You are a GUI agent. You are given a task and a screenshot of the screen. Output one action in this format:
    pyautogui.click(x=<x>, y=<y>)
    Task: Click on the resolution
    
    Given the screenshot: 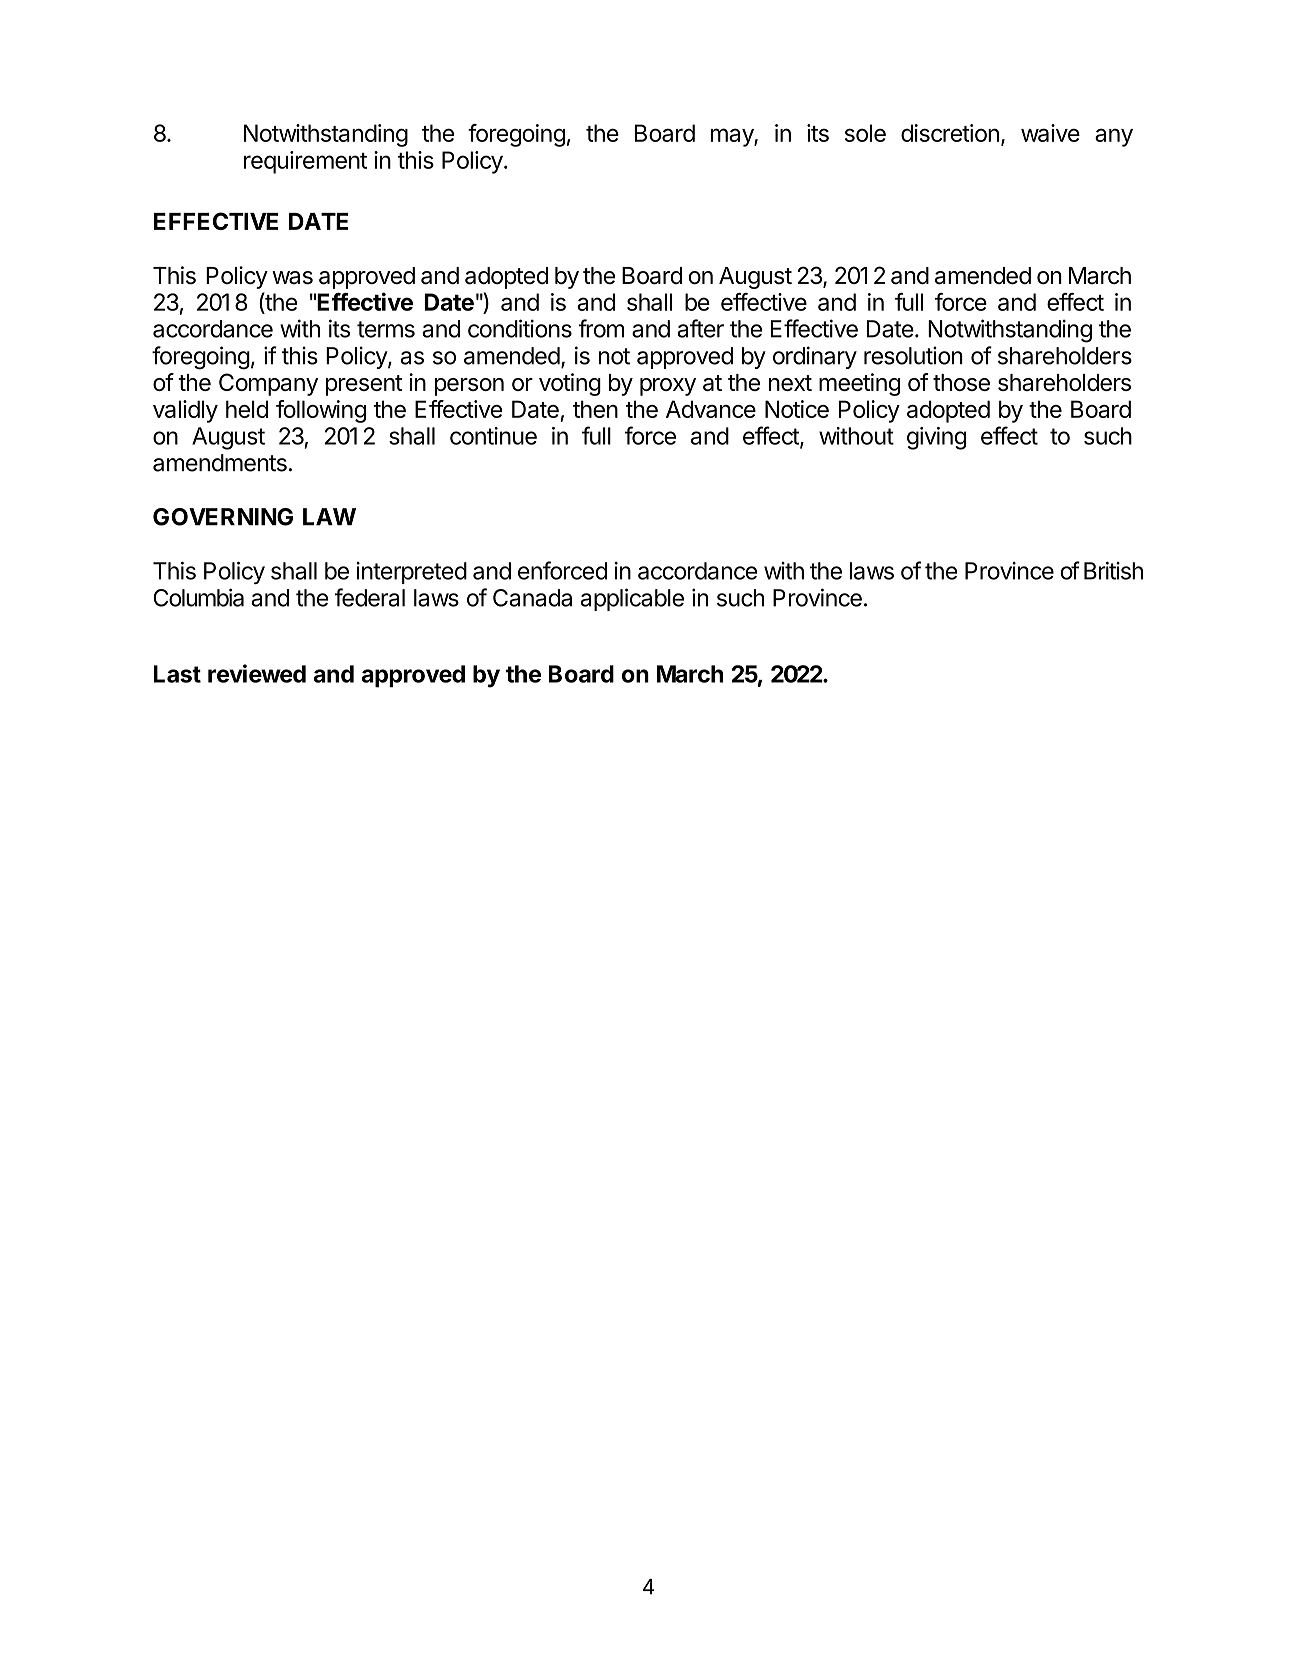 What is the action you would take?
    pyautogui.click(x=913, y=355)
